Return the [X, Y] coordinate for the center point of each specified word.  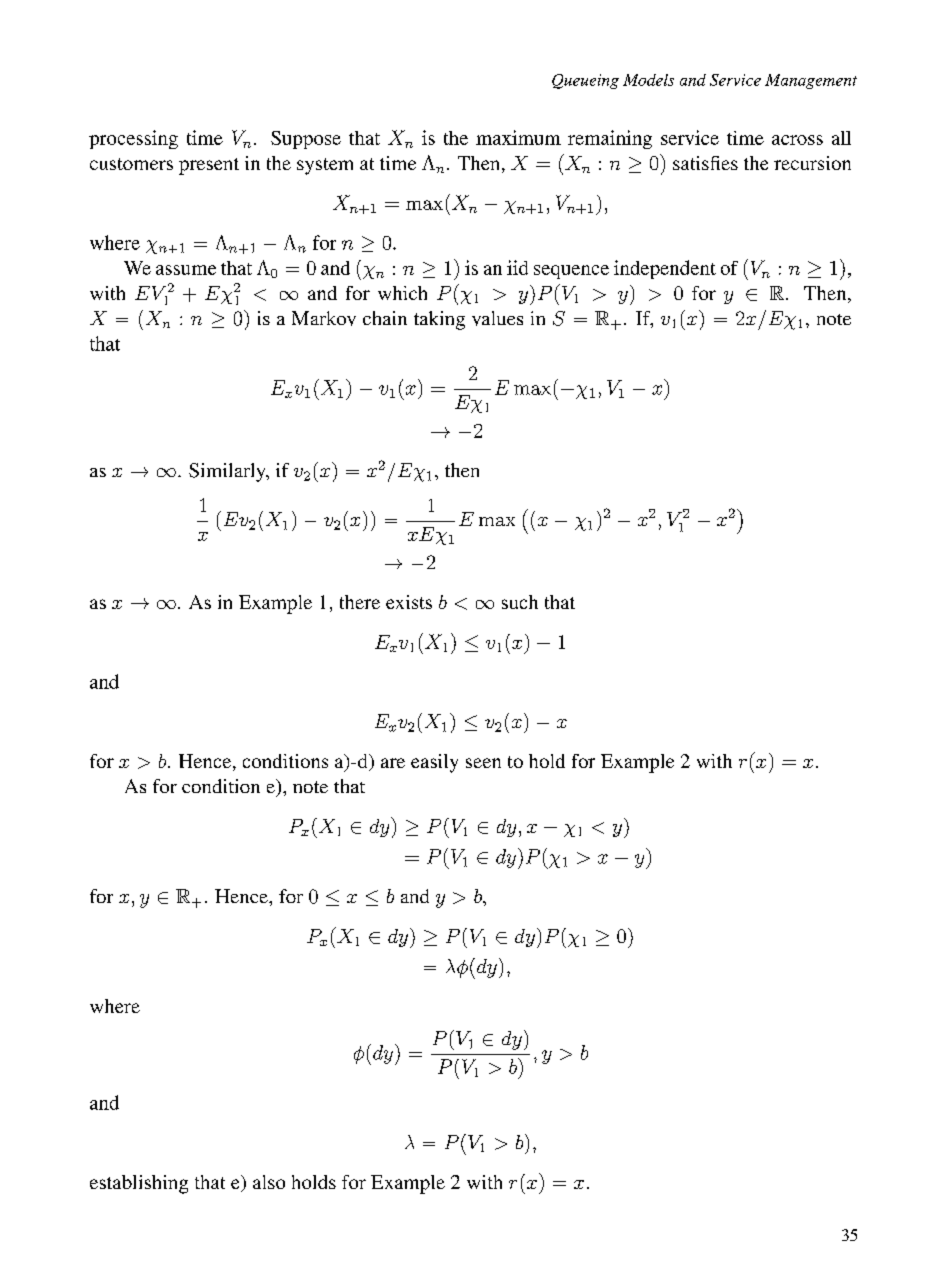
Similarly [228, 472]
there [360, 602]
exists [409, 602]
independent [665, 269]
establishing [139, 1184]
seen [483, 763]
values [497, 318]
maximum [518, 137]
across [797, 140]
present [209, 166]
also [269, 1182]
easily [434, 763]
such [520, 602]
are [393, 763]
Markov [324, 318]
